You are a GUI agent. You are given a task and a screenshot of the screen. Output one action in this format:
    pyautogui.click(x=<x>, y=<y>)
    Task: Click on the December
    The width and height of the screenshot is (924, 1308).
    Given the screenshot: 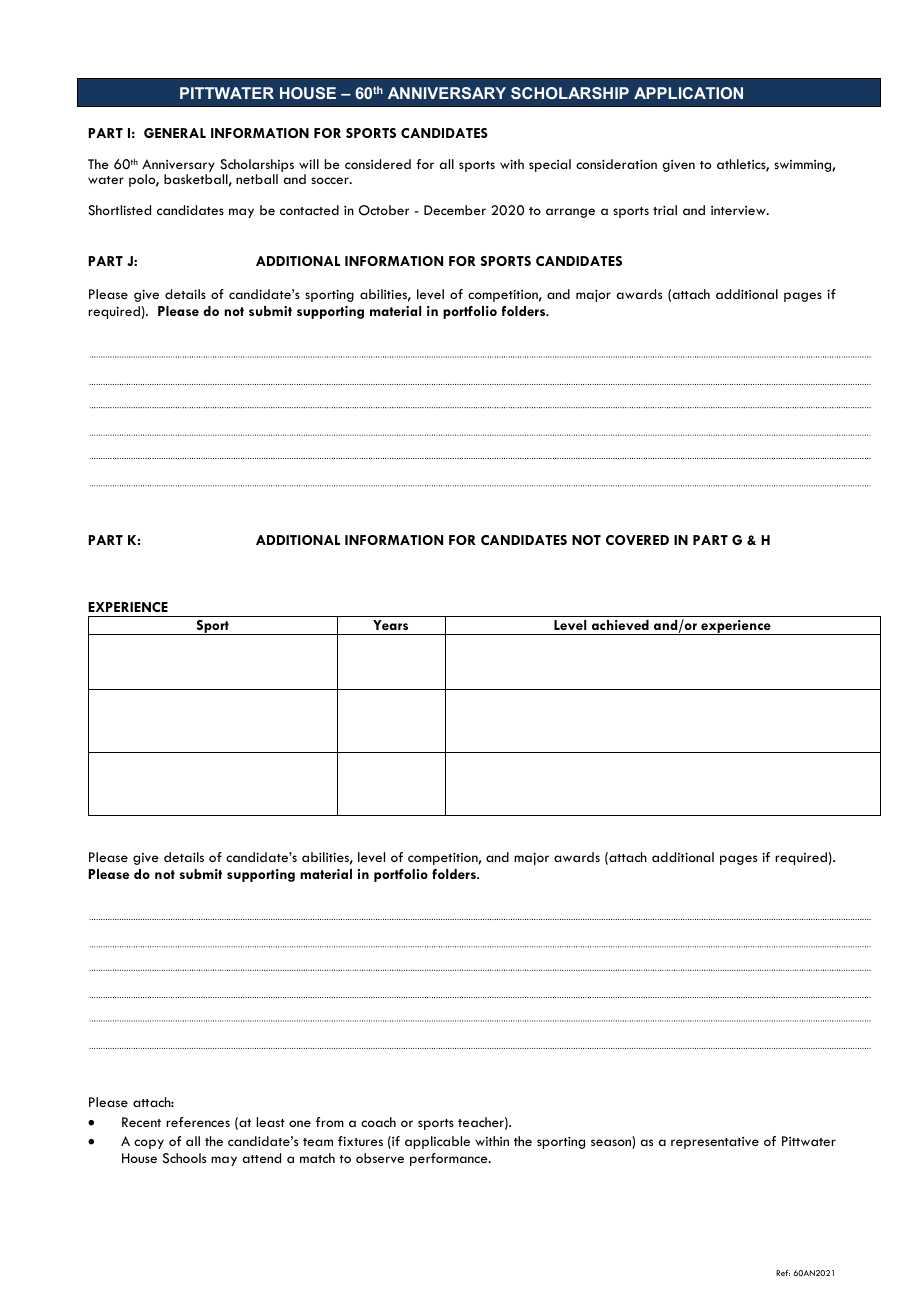 What is the action you would take?
    pyautogui.click(x=455, y=210)
